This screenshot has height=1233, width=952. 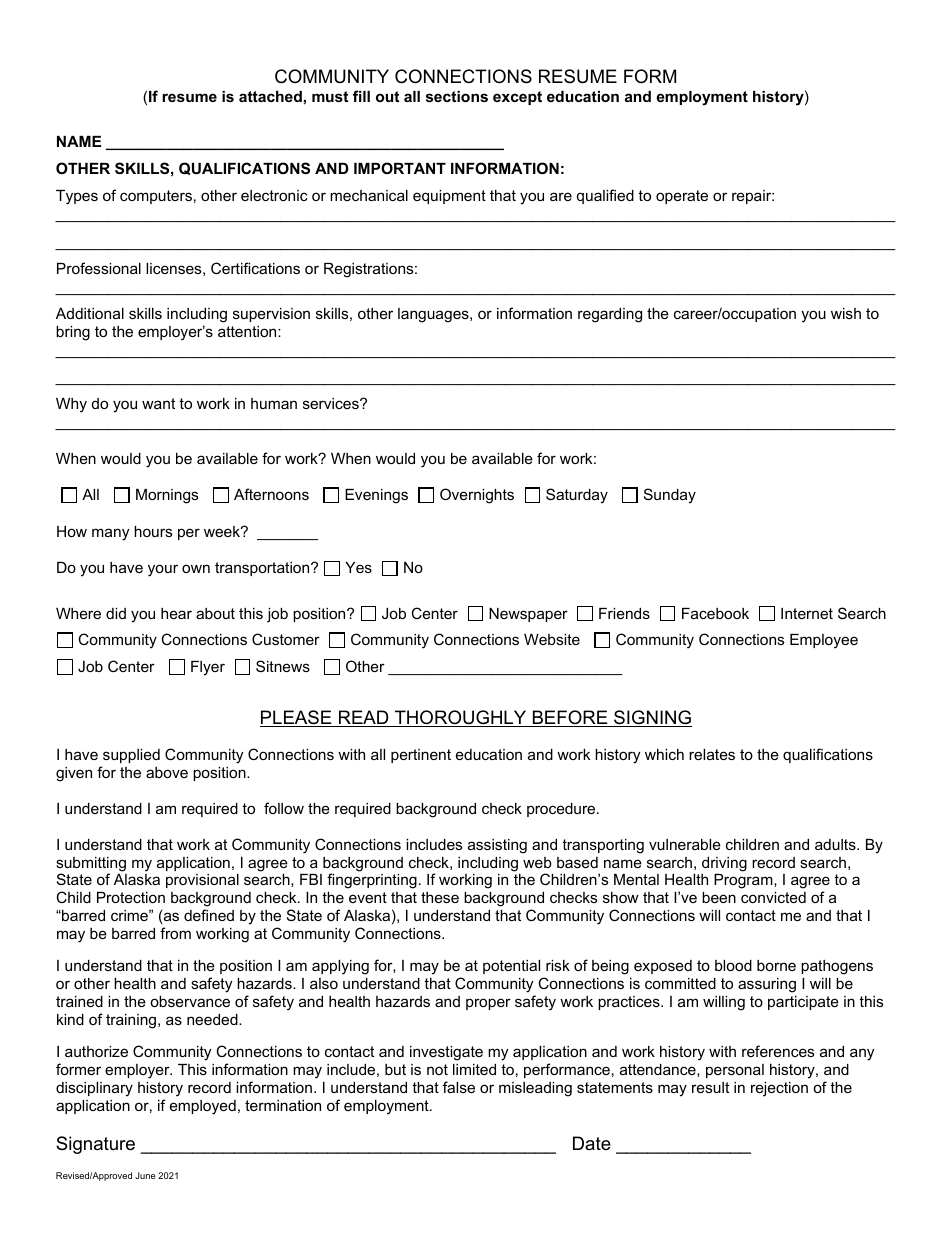 I want to click on rejection, so click(x=779, y=1089).
